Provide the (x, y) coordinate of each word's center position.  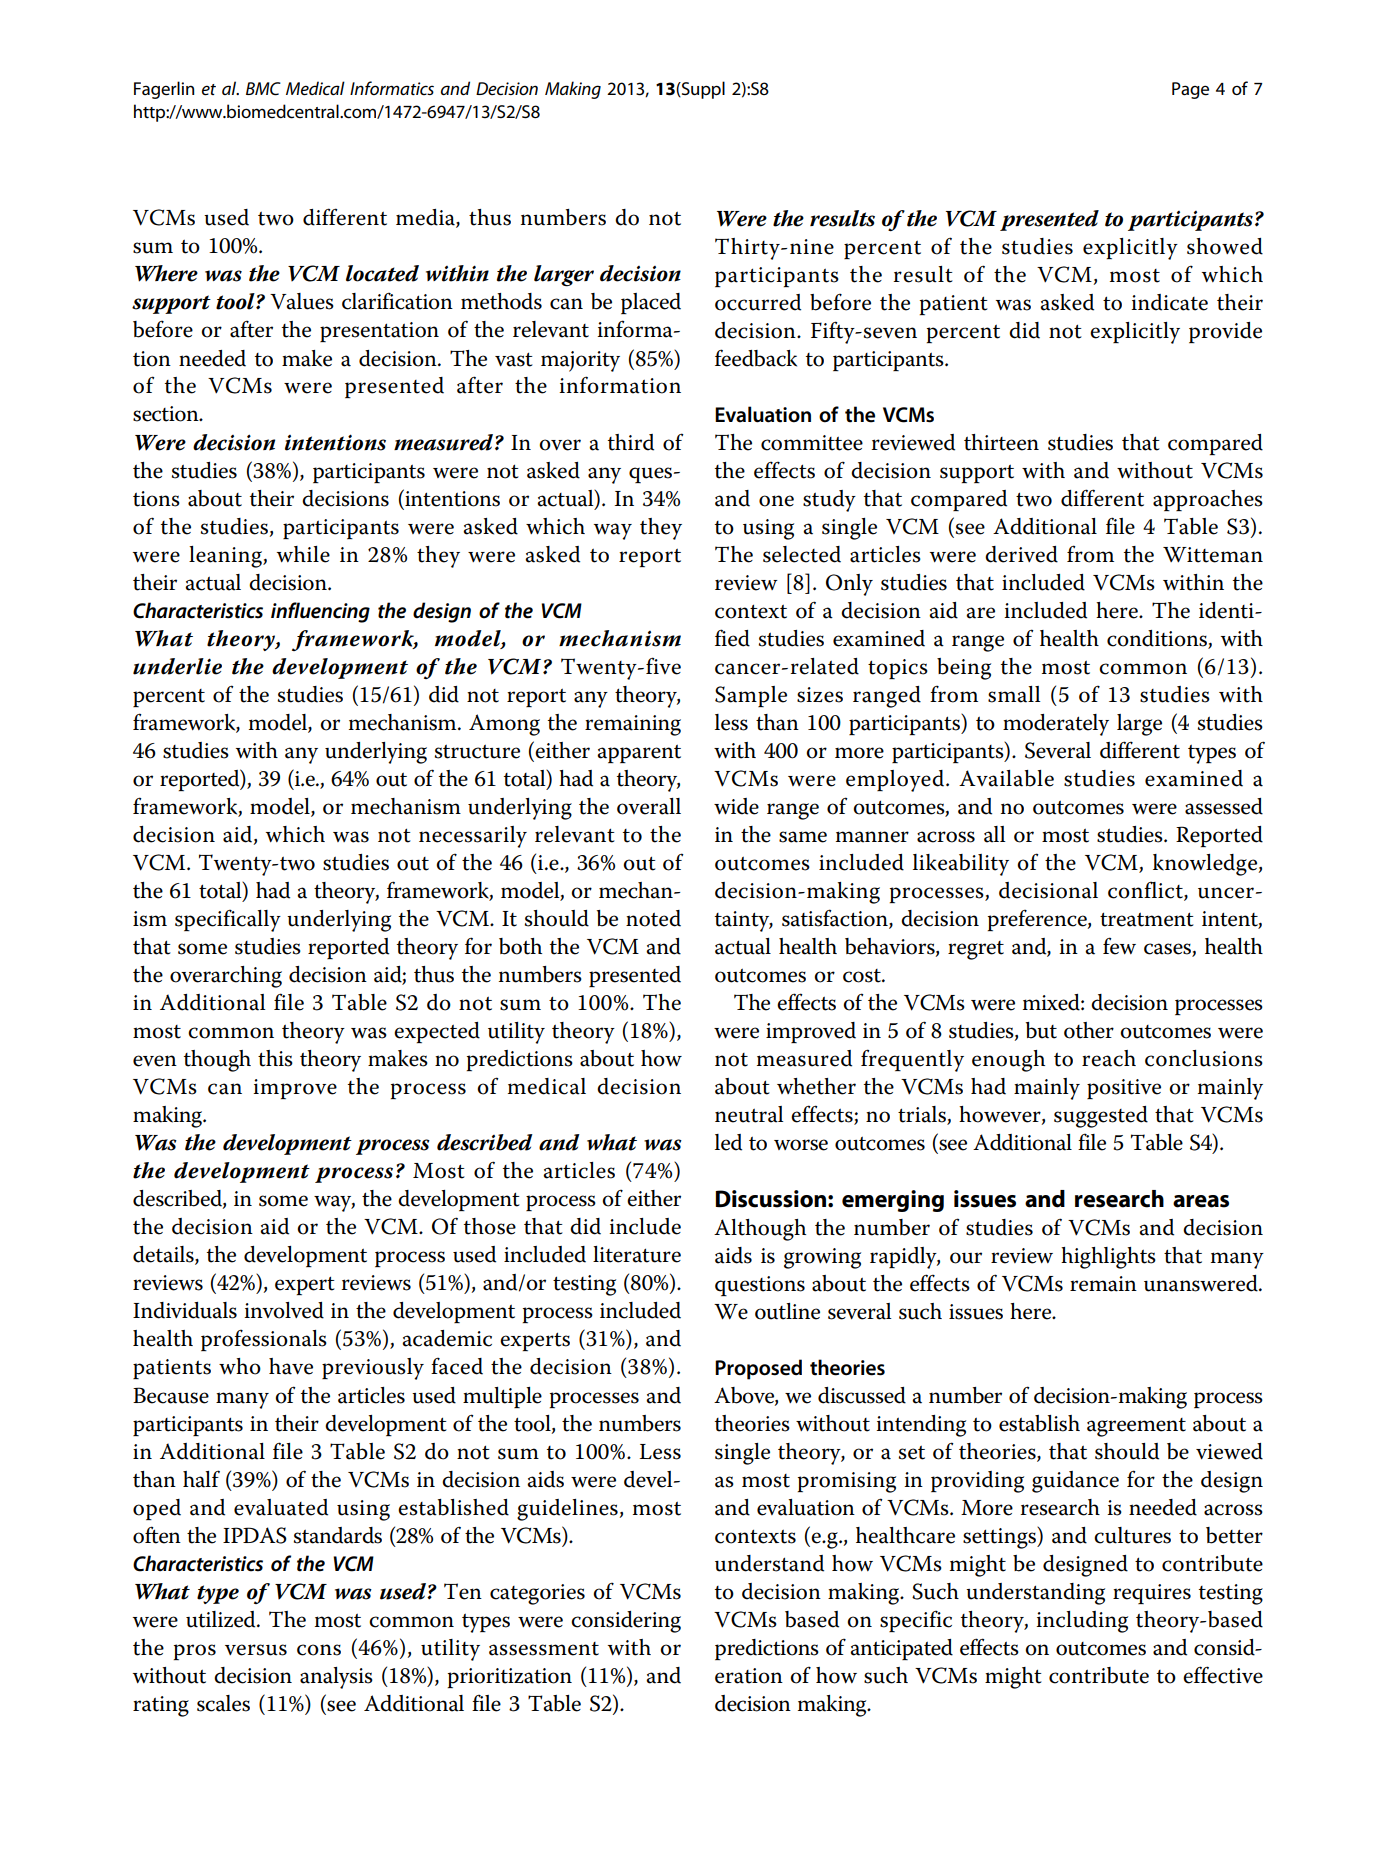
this (275, 1058)
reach (1109, 1058)
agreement (1136, 1427)
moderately (1056, 725)
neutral (749, 1114)
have (291, 1366)
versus (256, 1650)
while (303, 554)
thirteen (1001, 442)
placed (651, 303)
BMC (263, 89)
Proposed (758, 1369)
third (631, 442)
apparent (639, 753)
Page (1190, 90)
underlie (177, 666)
